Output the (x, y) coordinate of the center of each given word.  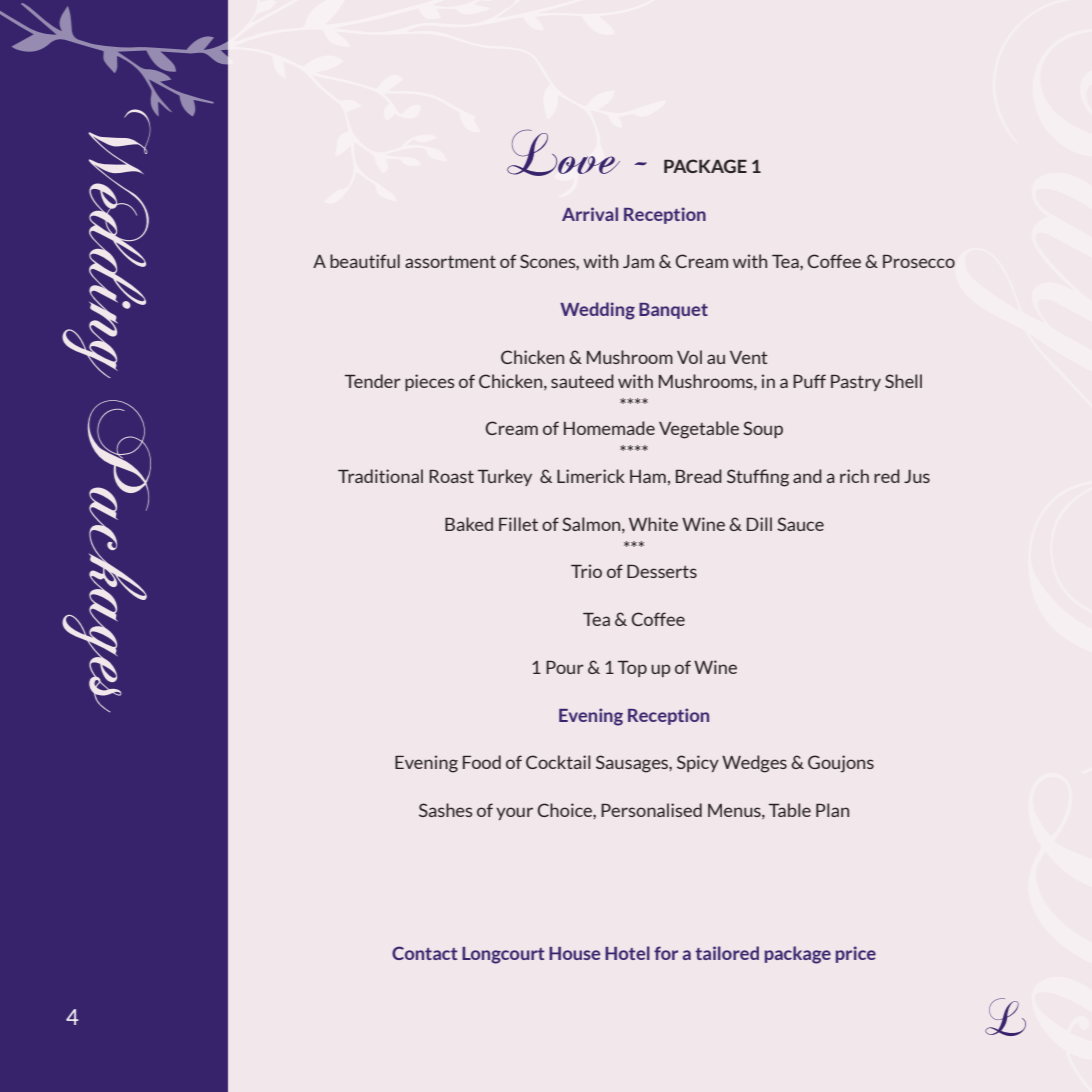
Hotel (627, 953)
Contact (424, 953)
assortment (450, 261)
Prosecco (919, 261)
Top (632, 669)
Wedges (754, 764)
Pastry (856, 383)
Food (482, 762)
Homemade (609, 428)
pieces (430, 382)
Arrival (590, 214)
